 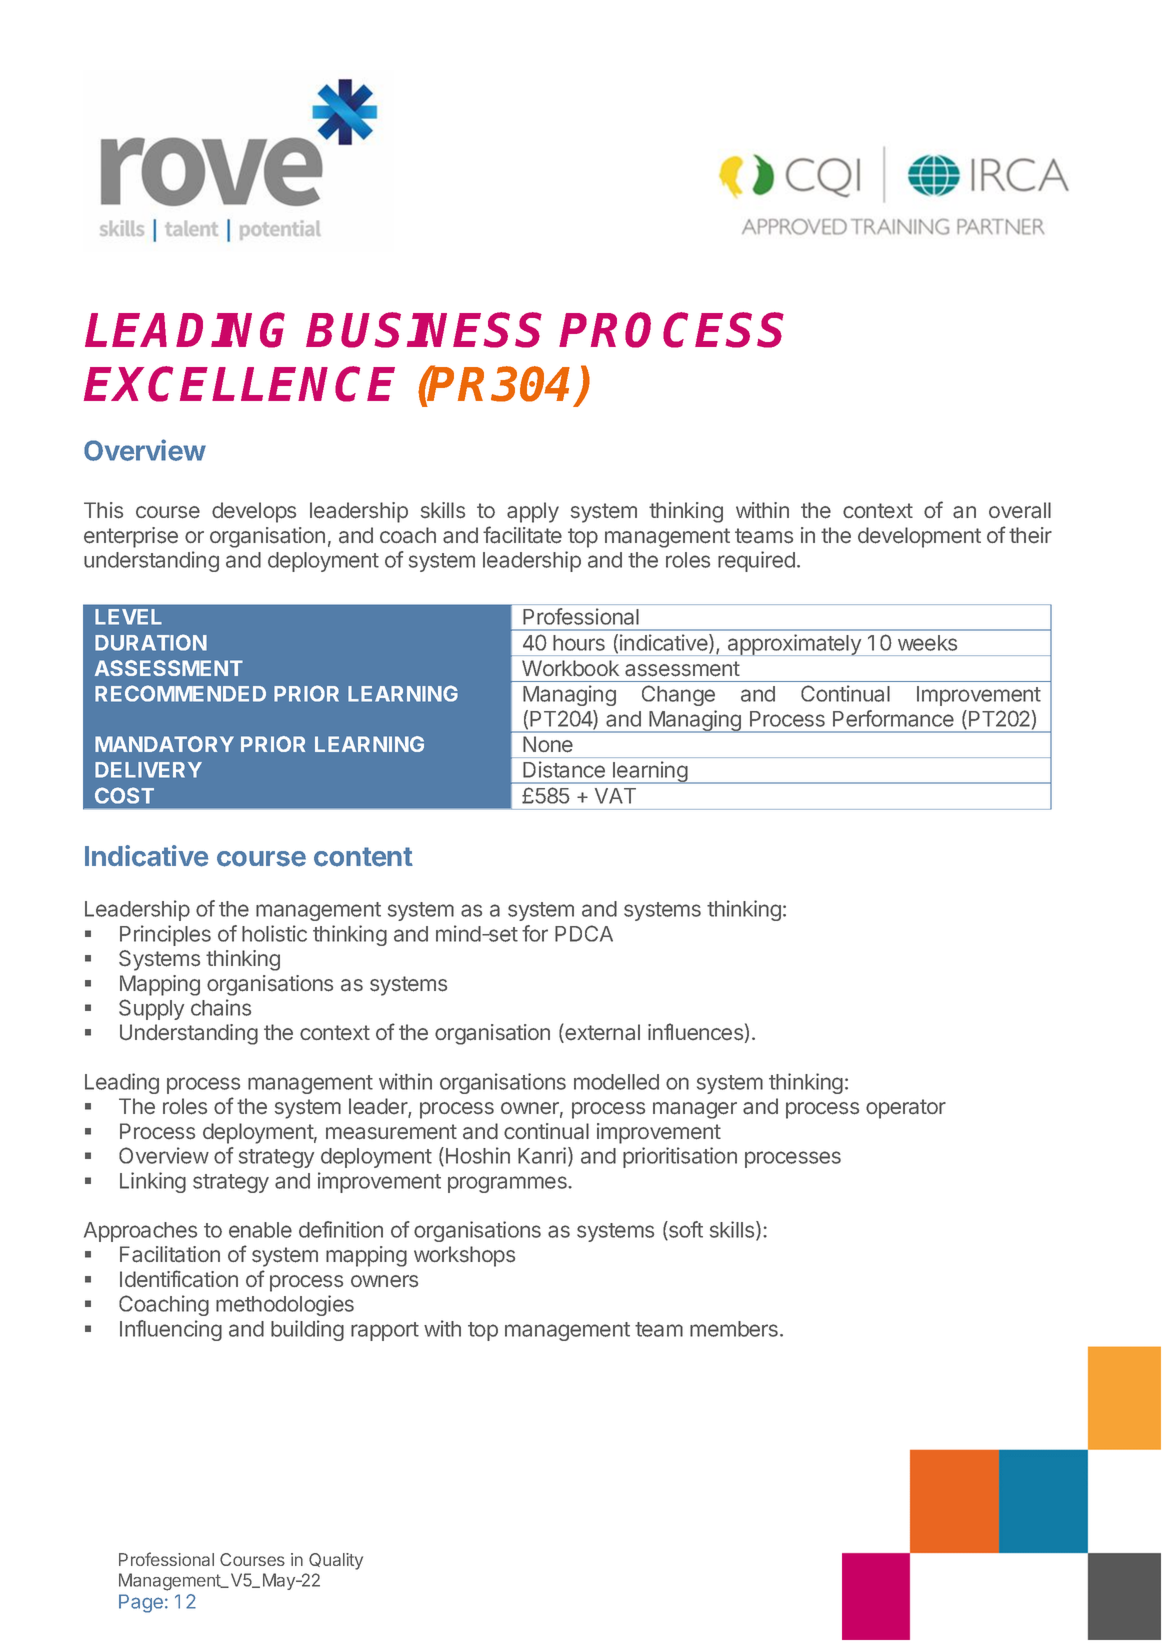 What do you see at coordinates (601, 1033) in the screenshot?
I see `external` at bounding box center [601, 1033].
